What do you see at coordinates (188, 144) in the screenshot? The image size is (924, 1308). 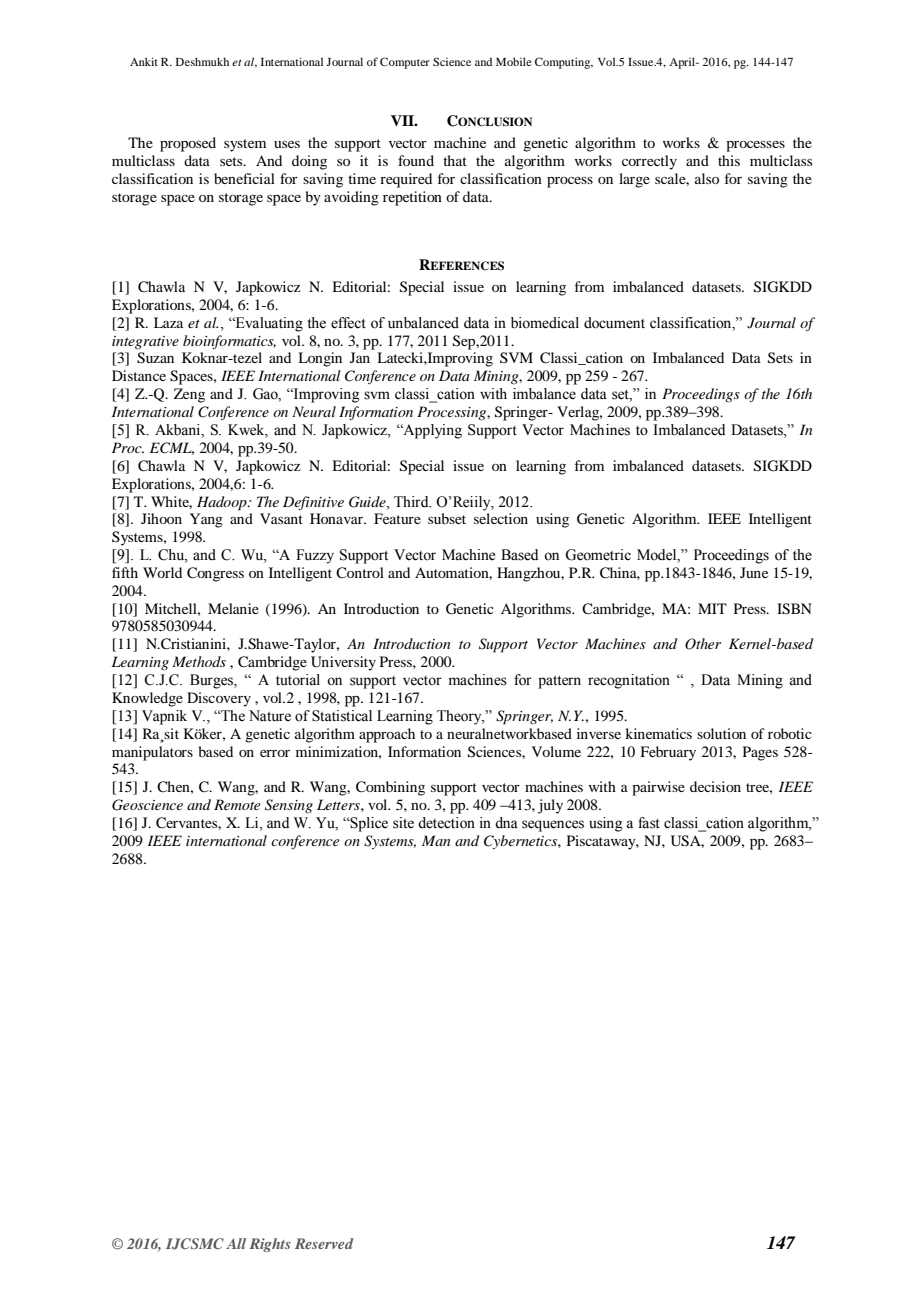 I see `proposed` at bounding box center [188, 144].
